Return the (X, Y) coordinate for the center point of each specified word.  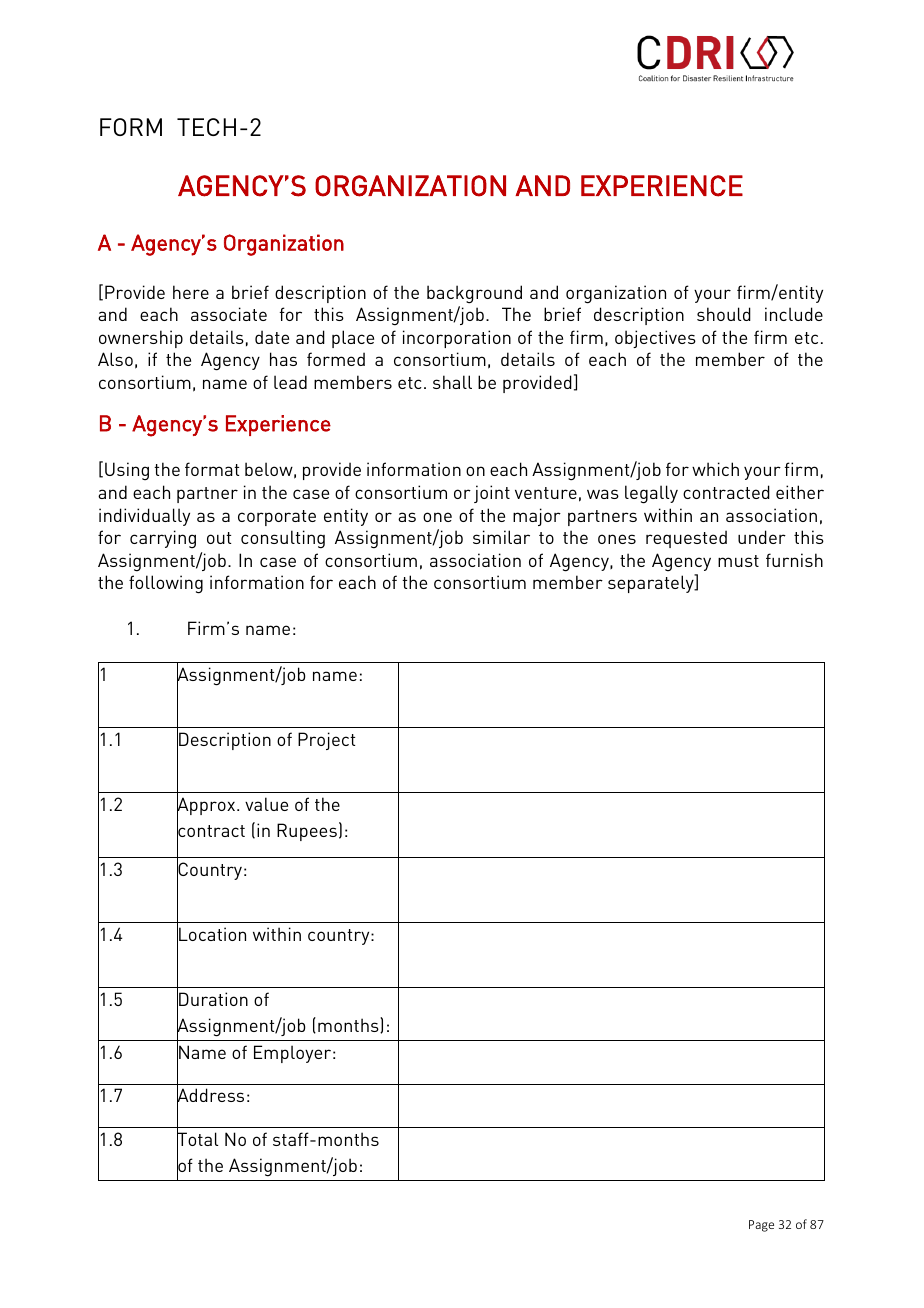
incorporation (457, 339)
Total (197, 1140)
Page (761, 1226)
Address (210, 1096)
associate (229, 314)
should (724, 314)
